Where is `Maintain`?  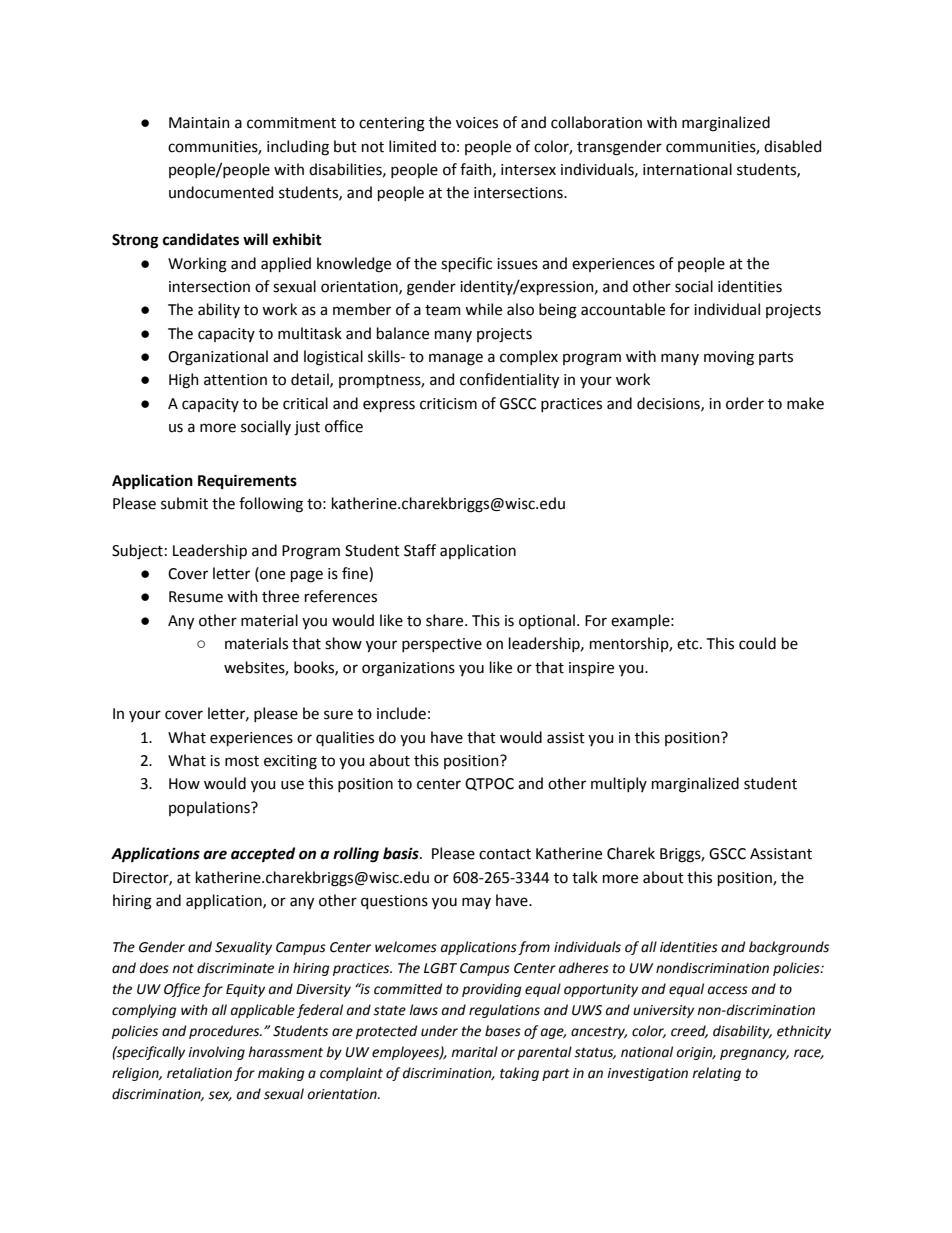
Maintain is located at coordinates (199, 123).
